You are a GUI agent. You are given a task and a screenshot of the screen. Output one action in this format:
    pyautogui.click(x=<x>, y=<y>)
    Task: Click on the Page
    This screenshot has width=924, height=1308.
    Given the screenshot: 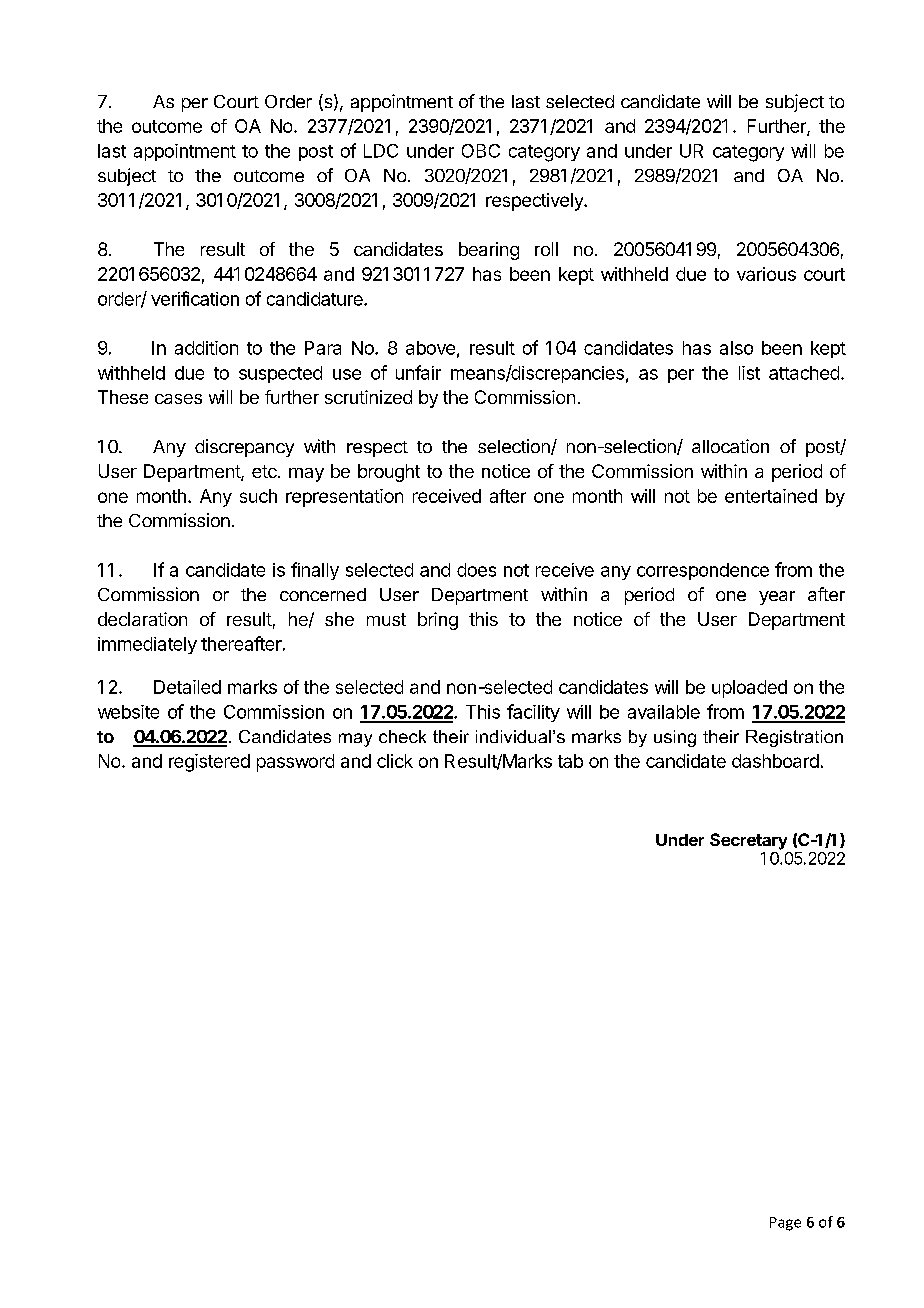 What is the action you would take?
    pyautogui.click(x=785, y=1224)
